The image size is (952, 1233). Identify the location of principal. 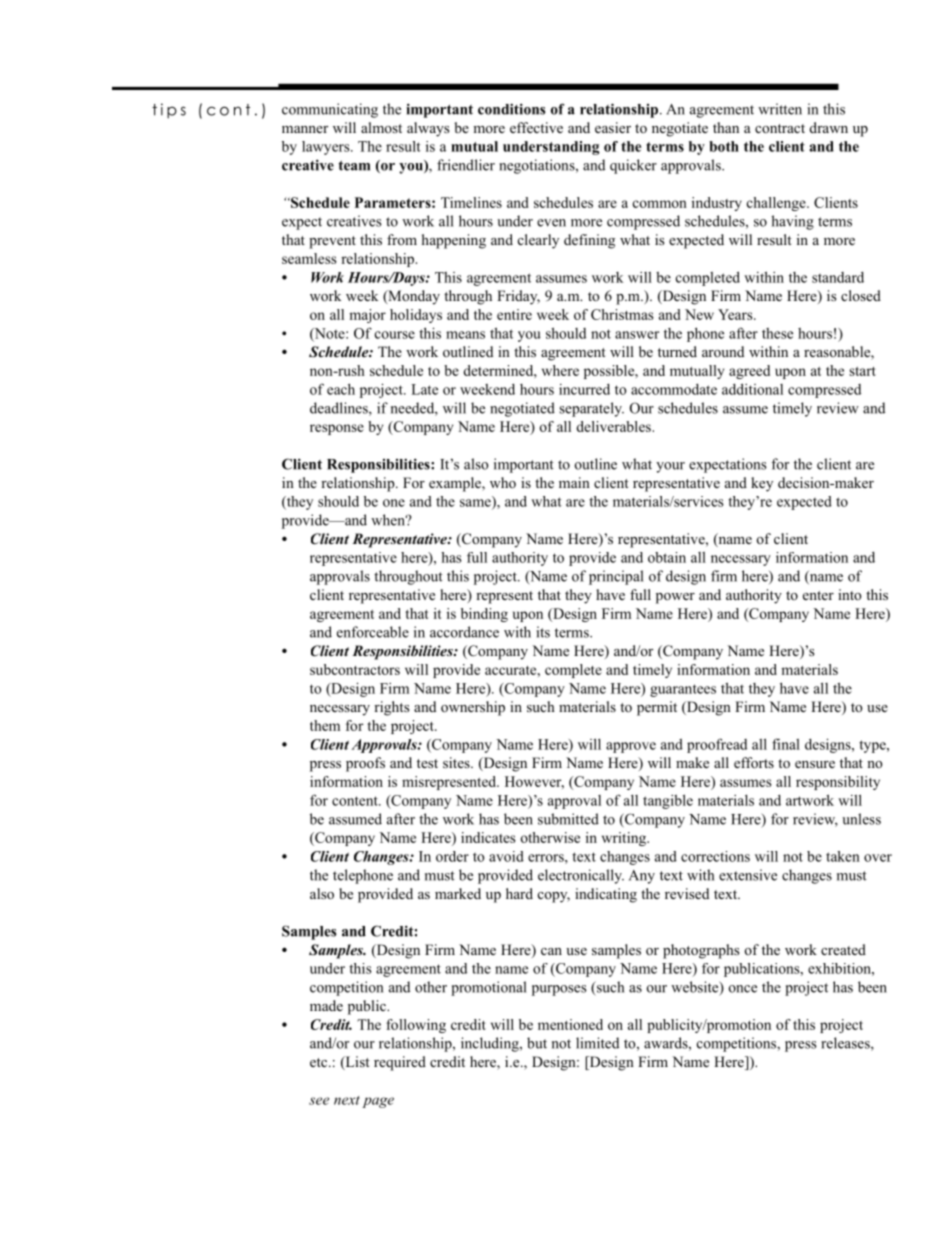
(616, 577).
